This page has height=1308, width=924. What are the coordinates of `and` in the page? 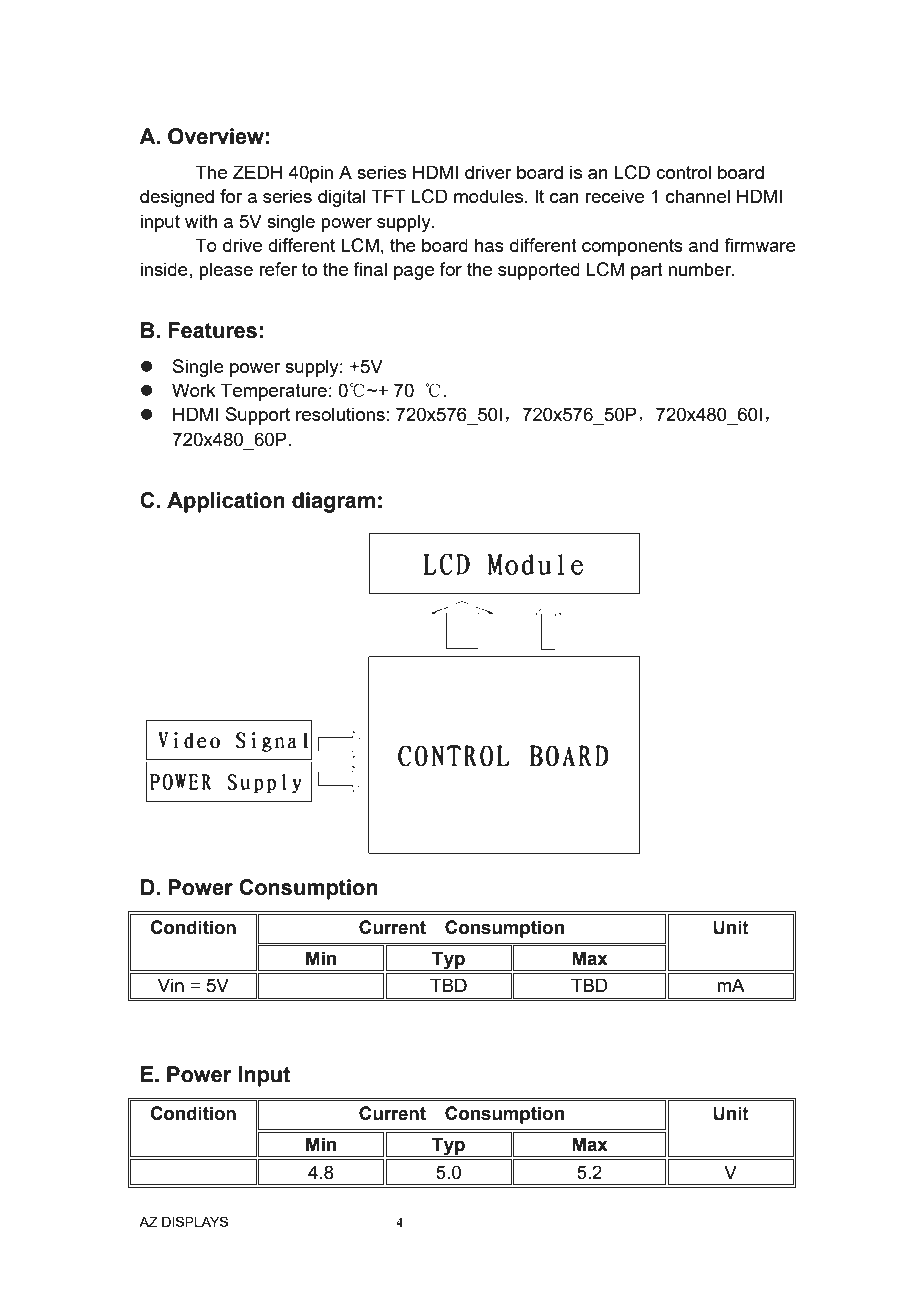 It's located at (703, 245).
